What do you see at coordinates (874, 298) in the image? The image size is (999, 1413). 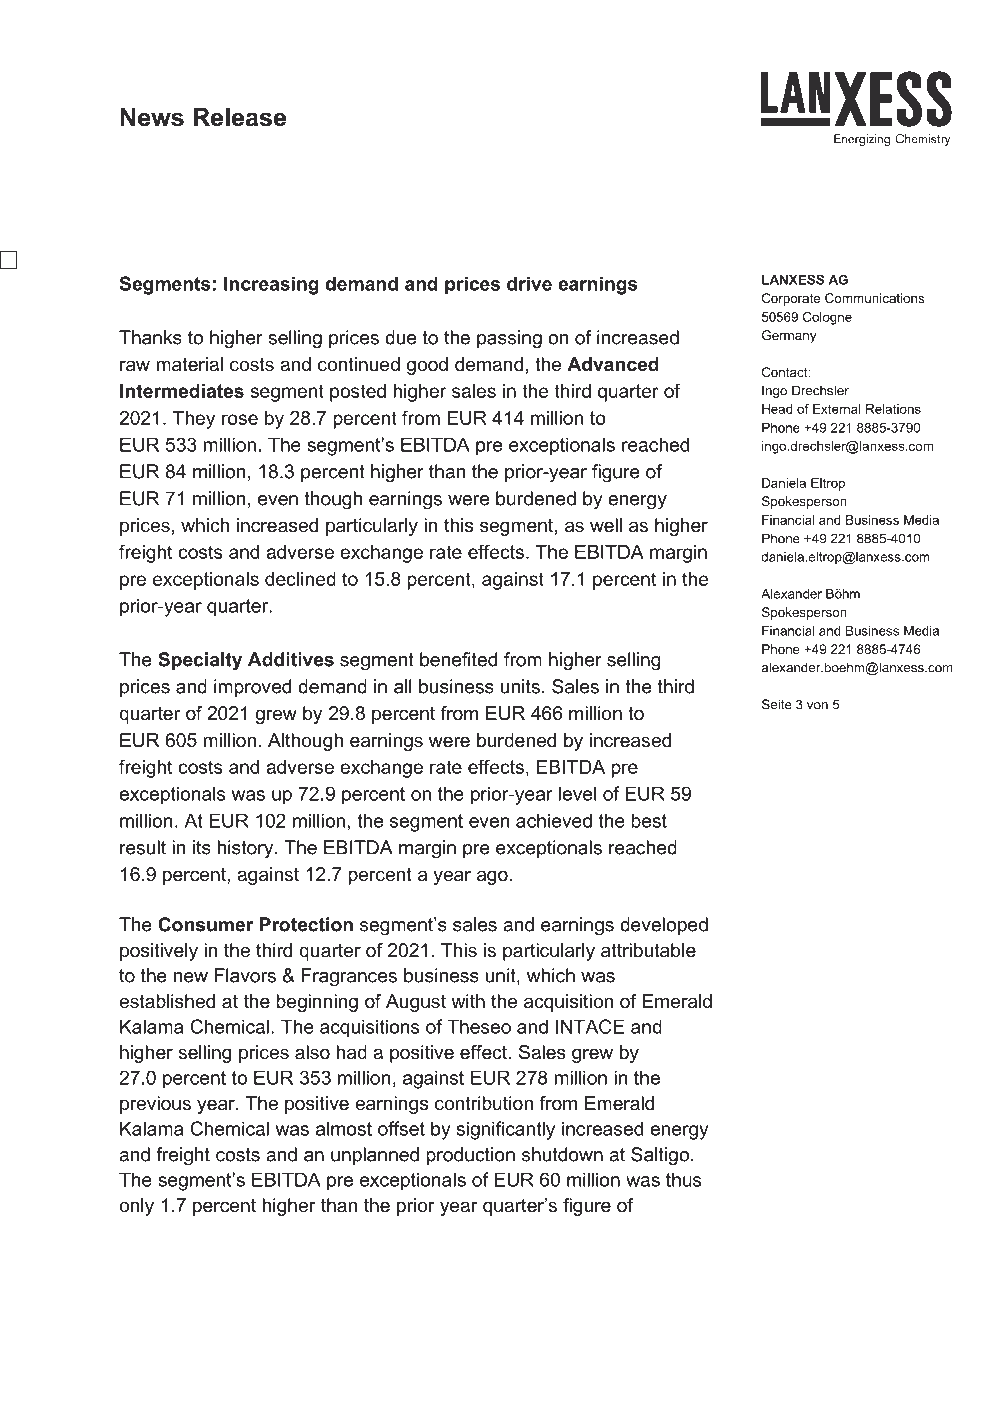 I see `Communications` at bounding box center [874, 298].
